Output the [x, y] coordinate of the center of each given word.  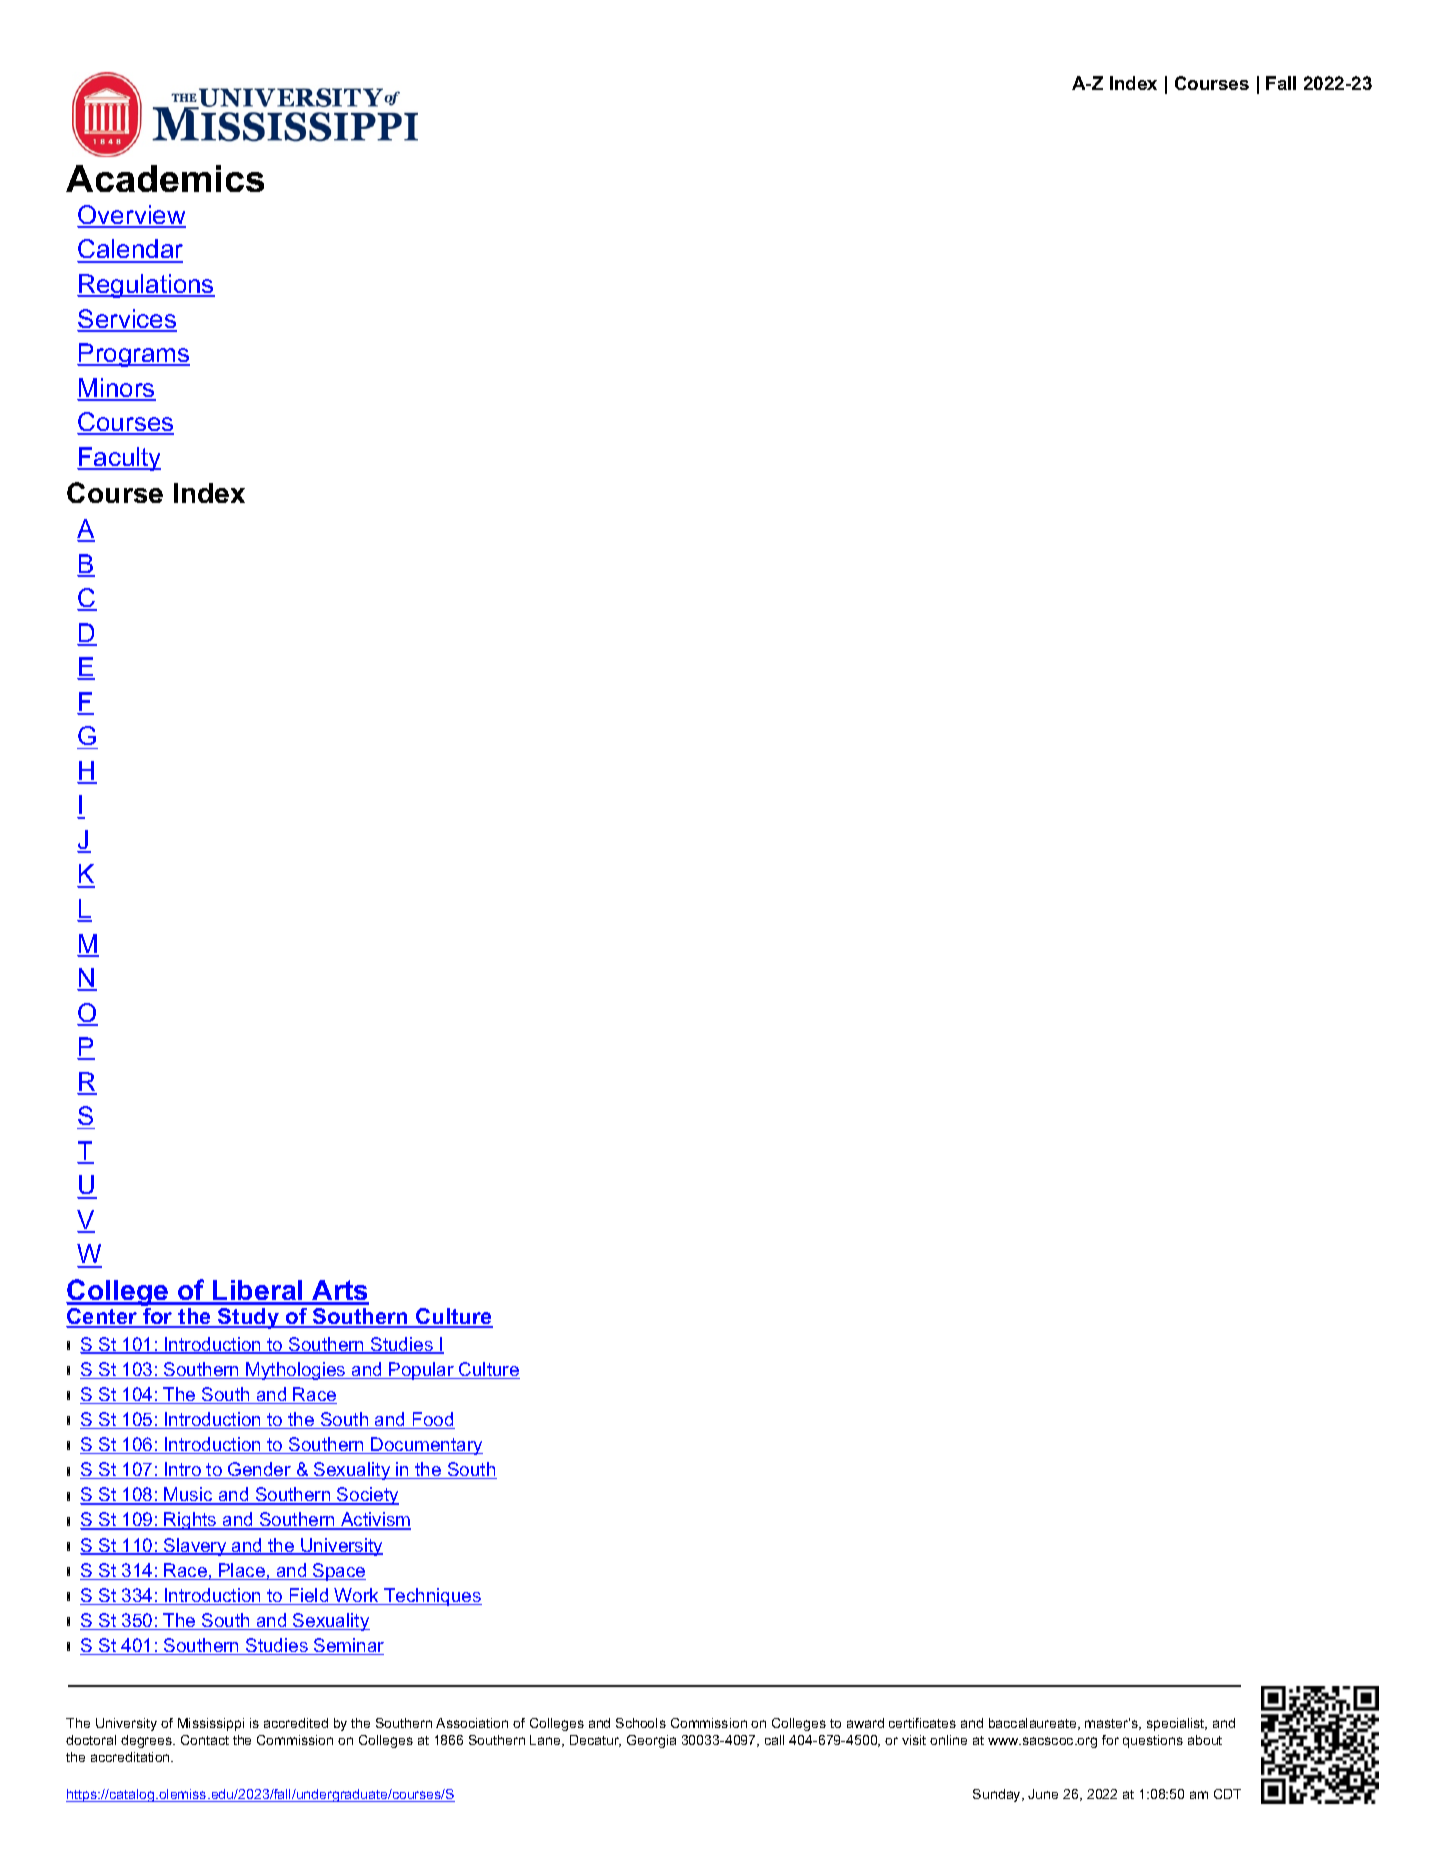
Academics [165, 178]
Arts [339, 1292]
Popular [421, 1371]
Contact [205, 1740]
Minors [116, 389]
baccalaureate [1034, 1724]
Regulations [146, 286]
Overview [131, 216]
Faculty [119, 459]
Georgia [651, 1741]
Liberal [258, 1292]
